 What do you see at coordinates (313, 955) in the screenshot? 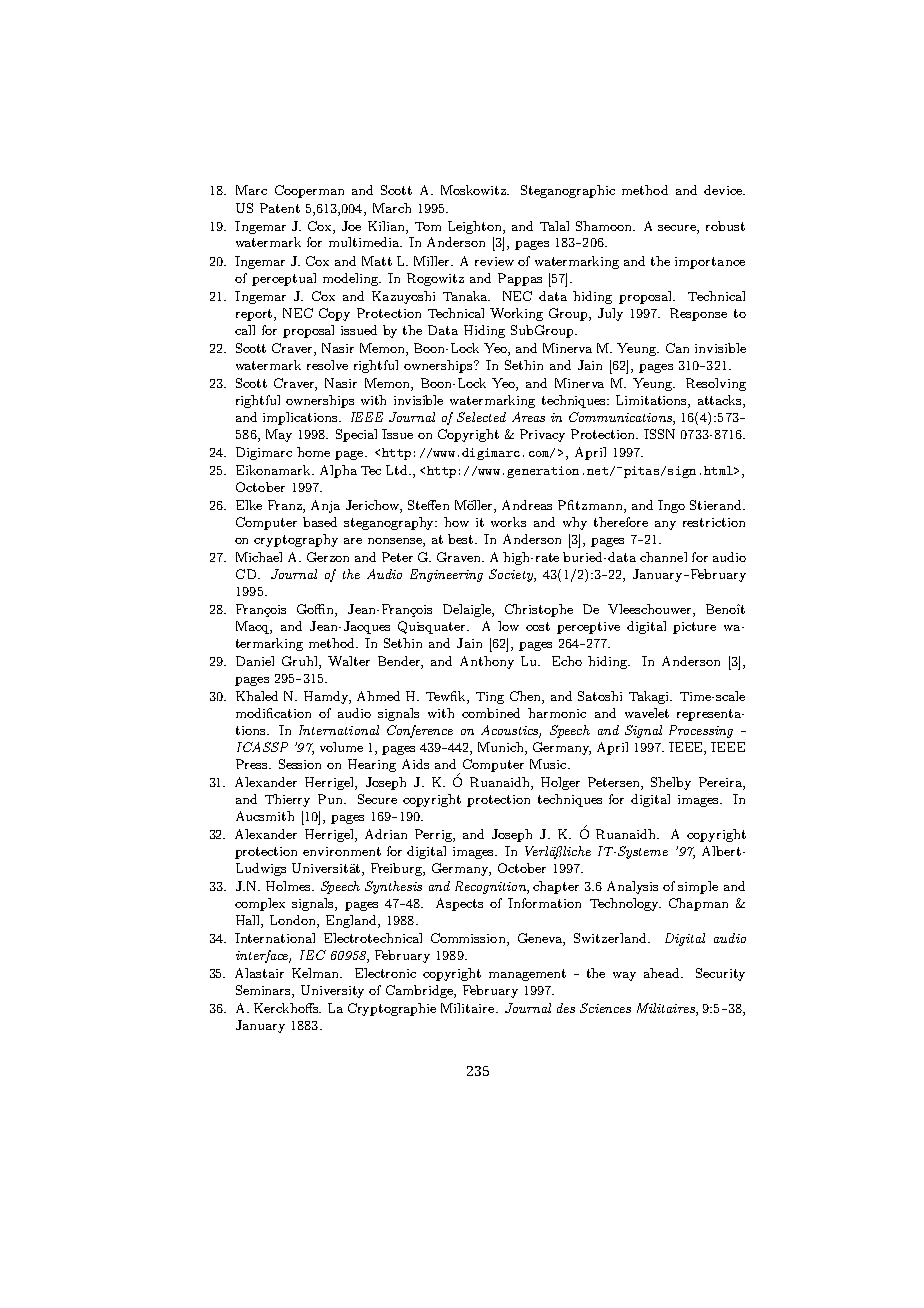
I see `IEC` at bounding box center [313, 955].
